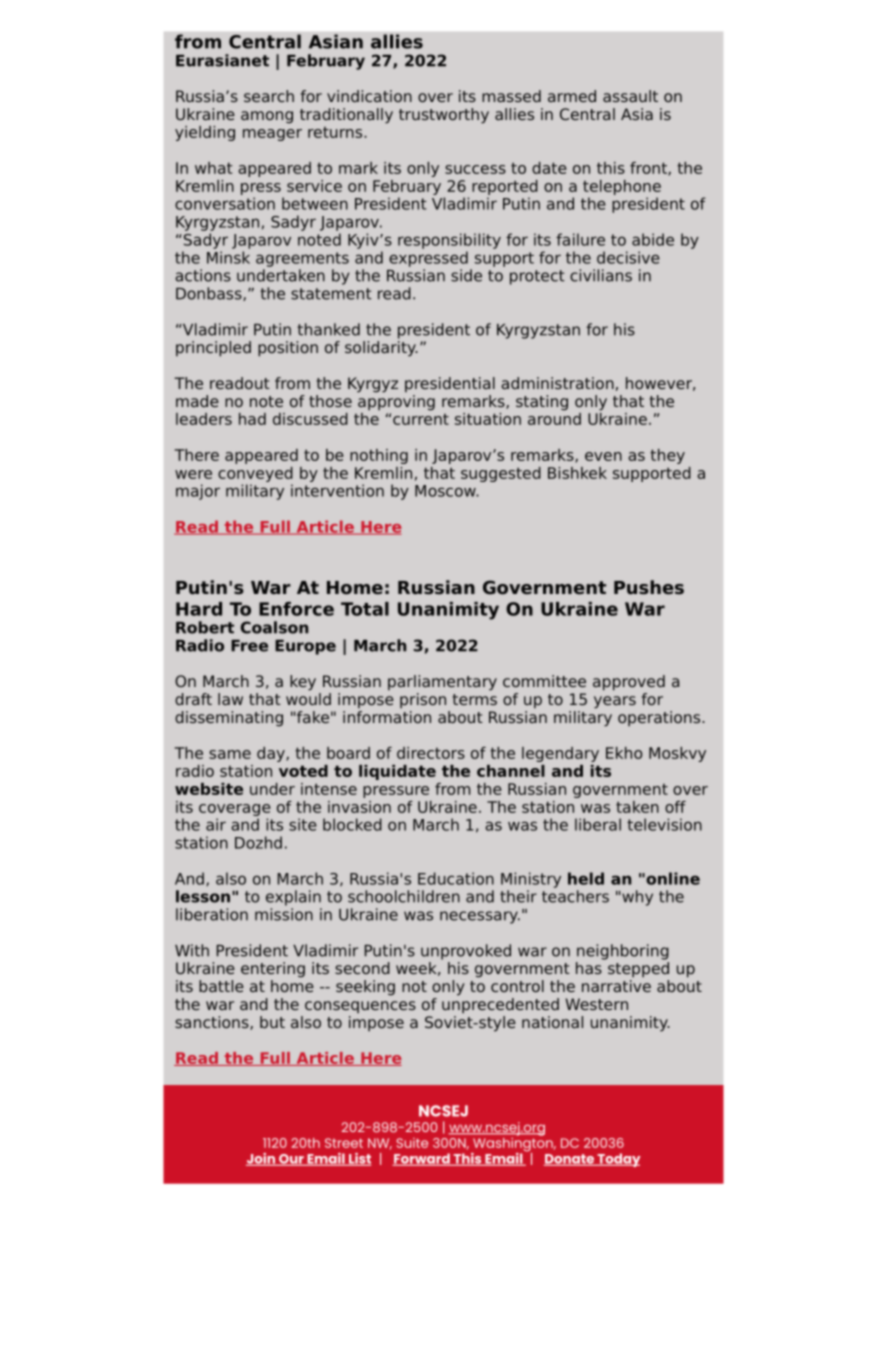 This page has width=887, height=1372. Describe the element at coordinates (444, 116) in the page. I see `trustworthy` at that location.
